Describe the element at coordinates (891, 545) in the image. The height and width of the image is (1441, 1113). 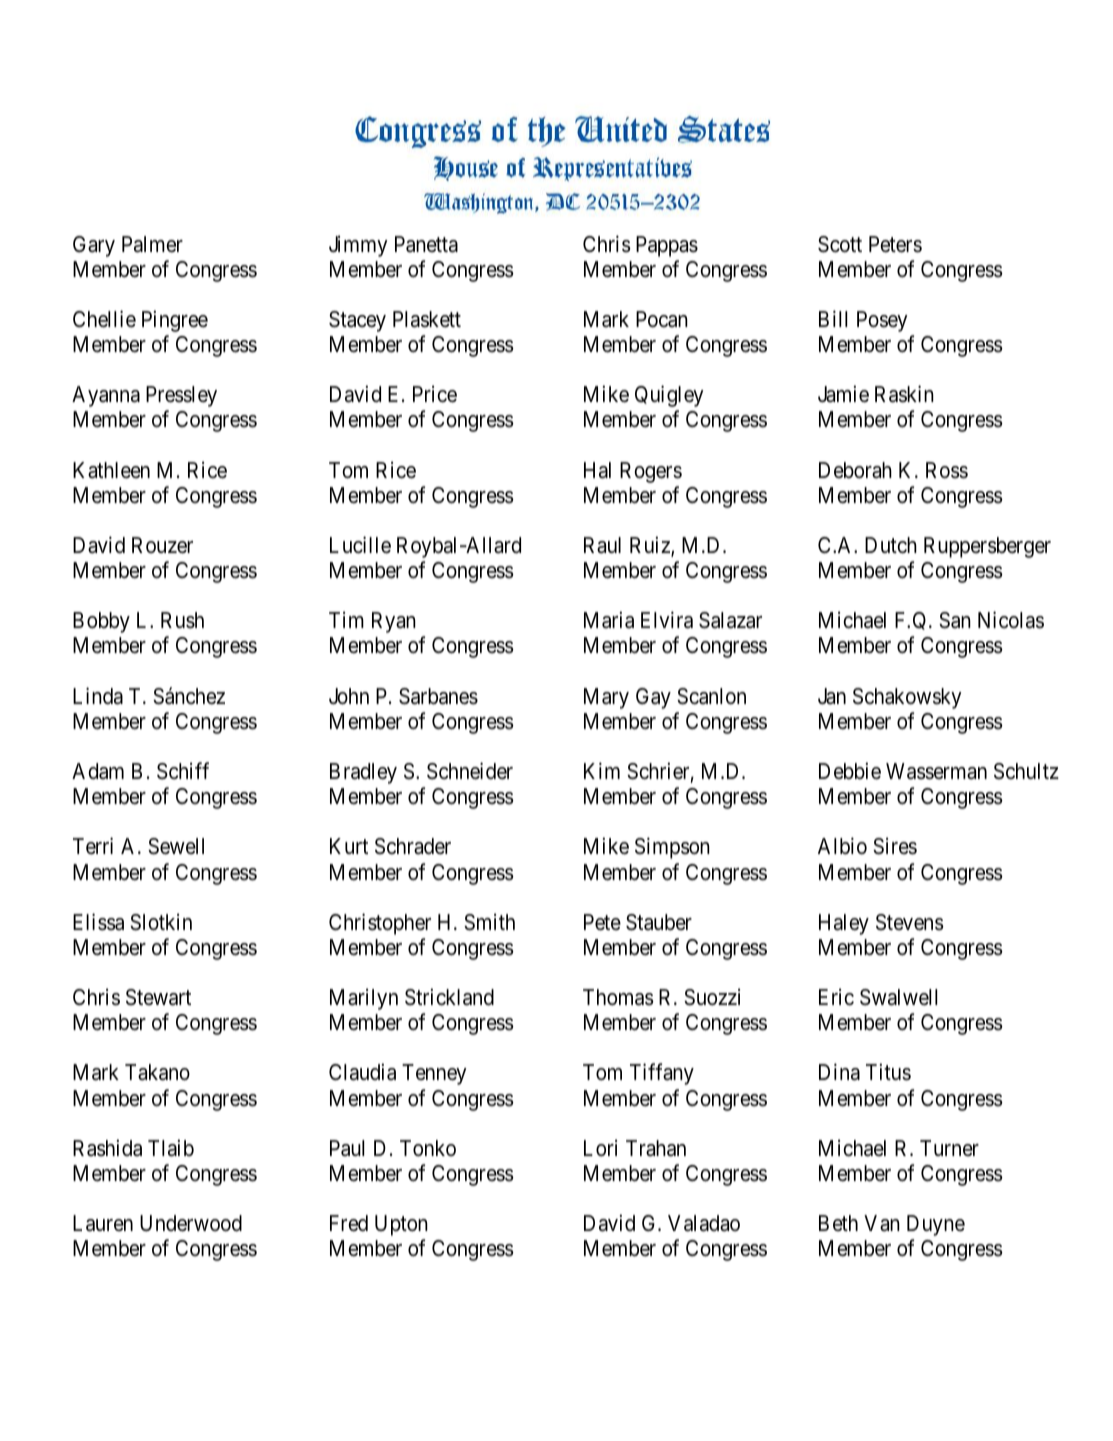
I see `Dutch` at that location.
